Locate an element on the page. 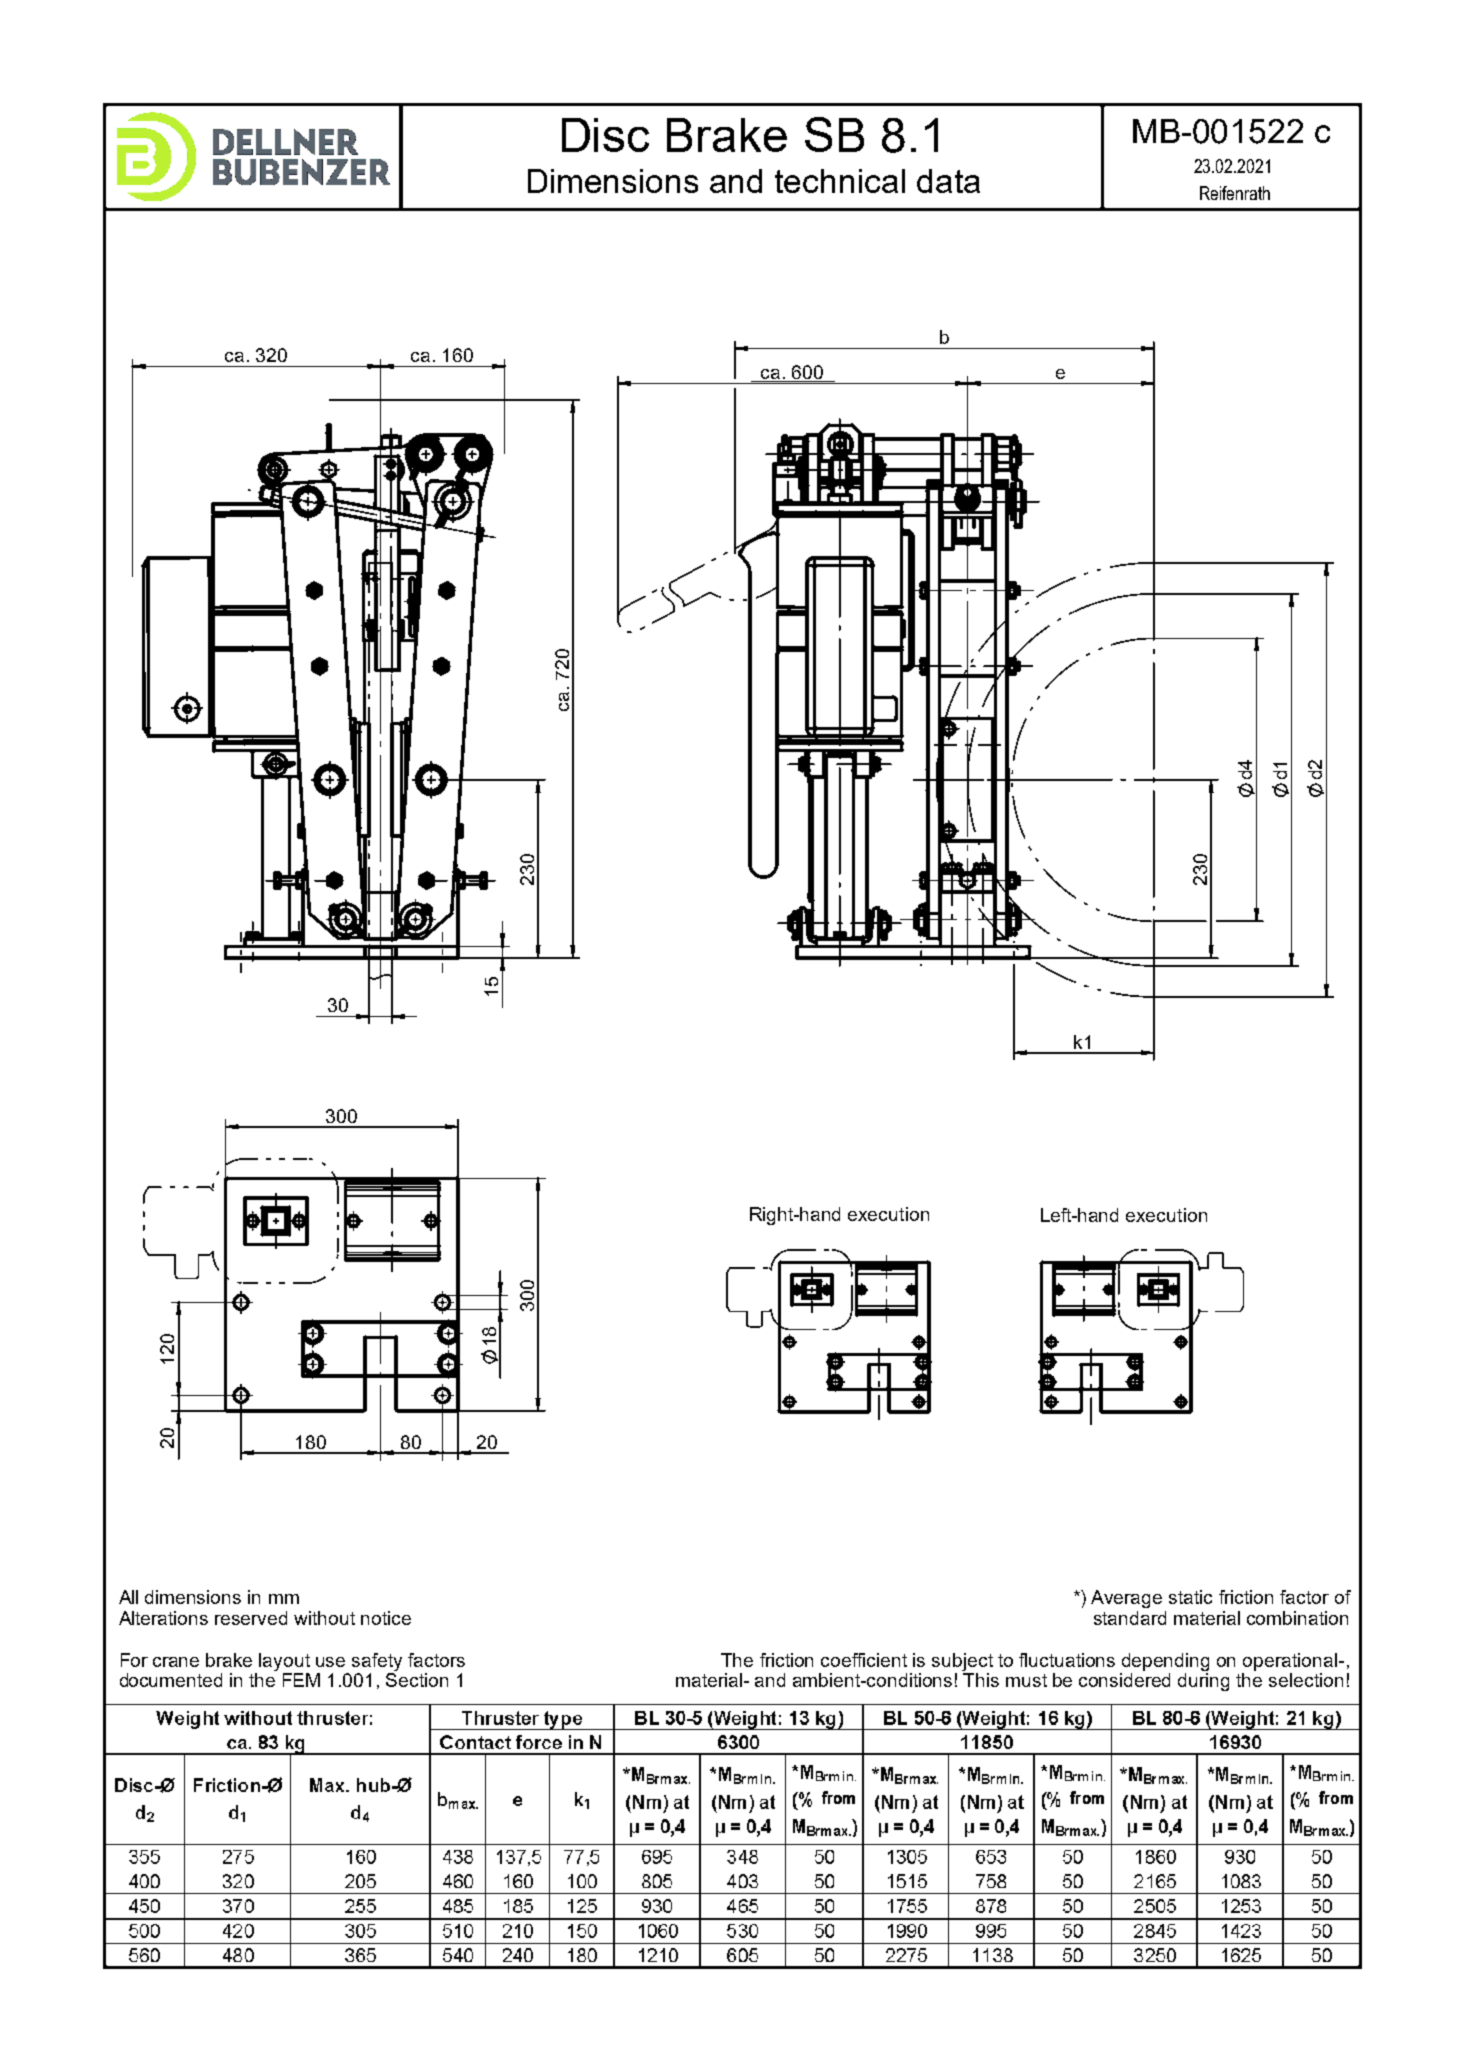 This document has width=1465, height=2072. data is located at coordinates (948, 181).
